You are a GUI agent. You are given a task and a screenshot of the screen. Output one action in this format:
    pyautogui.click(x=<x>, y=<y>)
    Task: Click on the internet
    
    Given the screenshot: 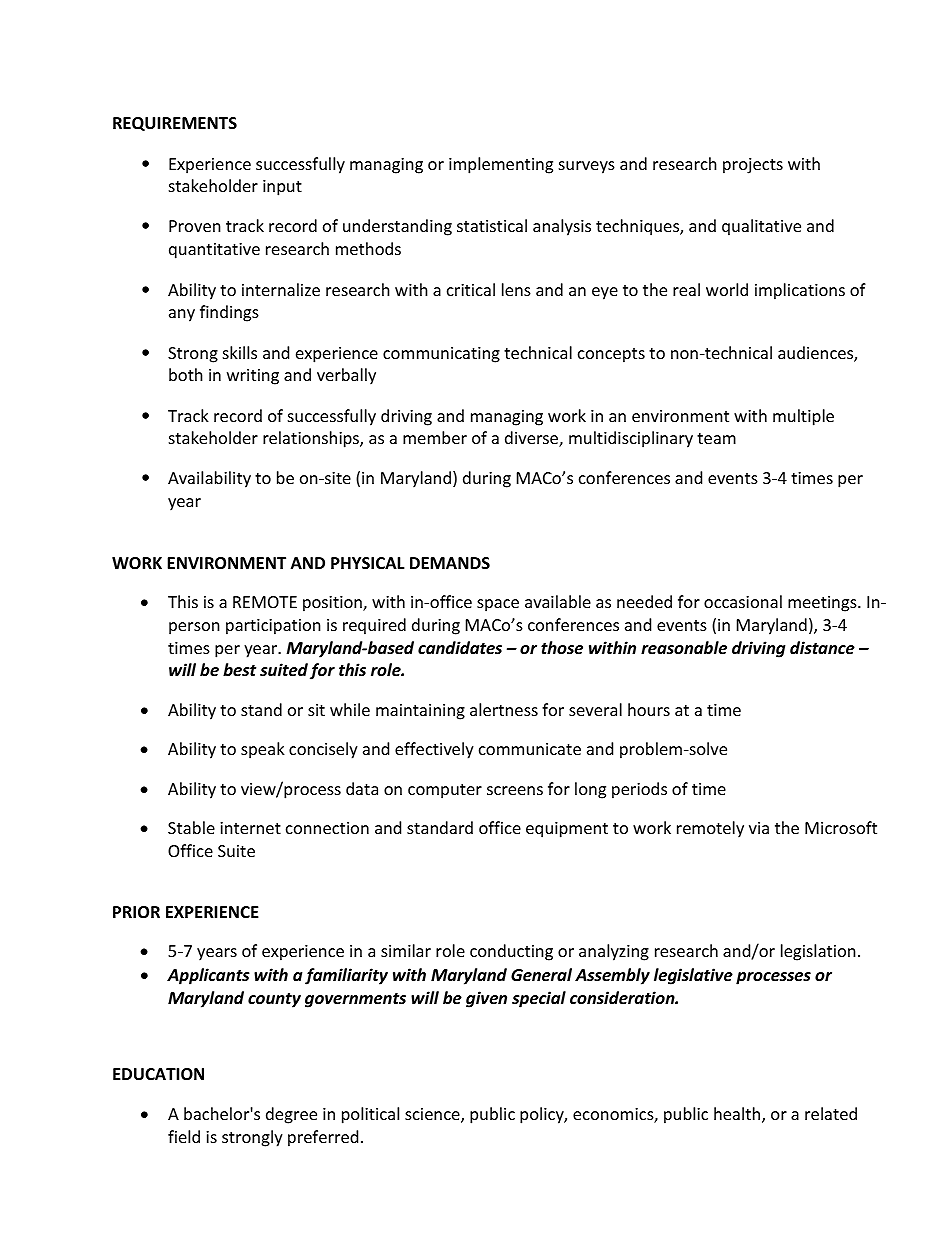 What is the action you would take?
    pyautogui.click(x=250, y=828)
